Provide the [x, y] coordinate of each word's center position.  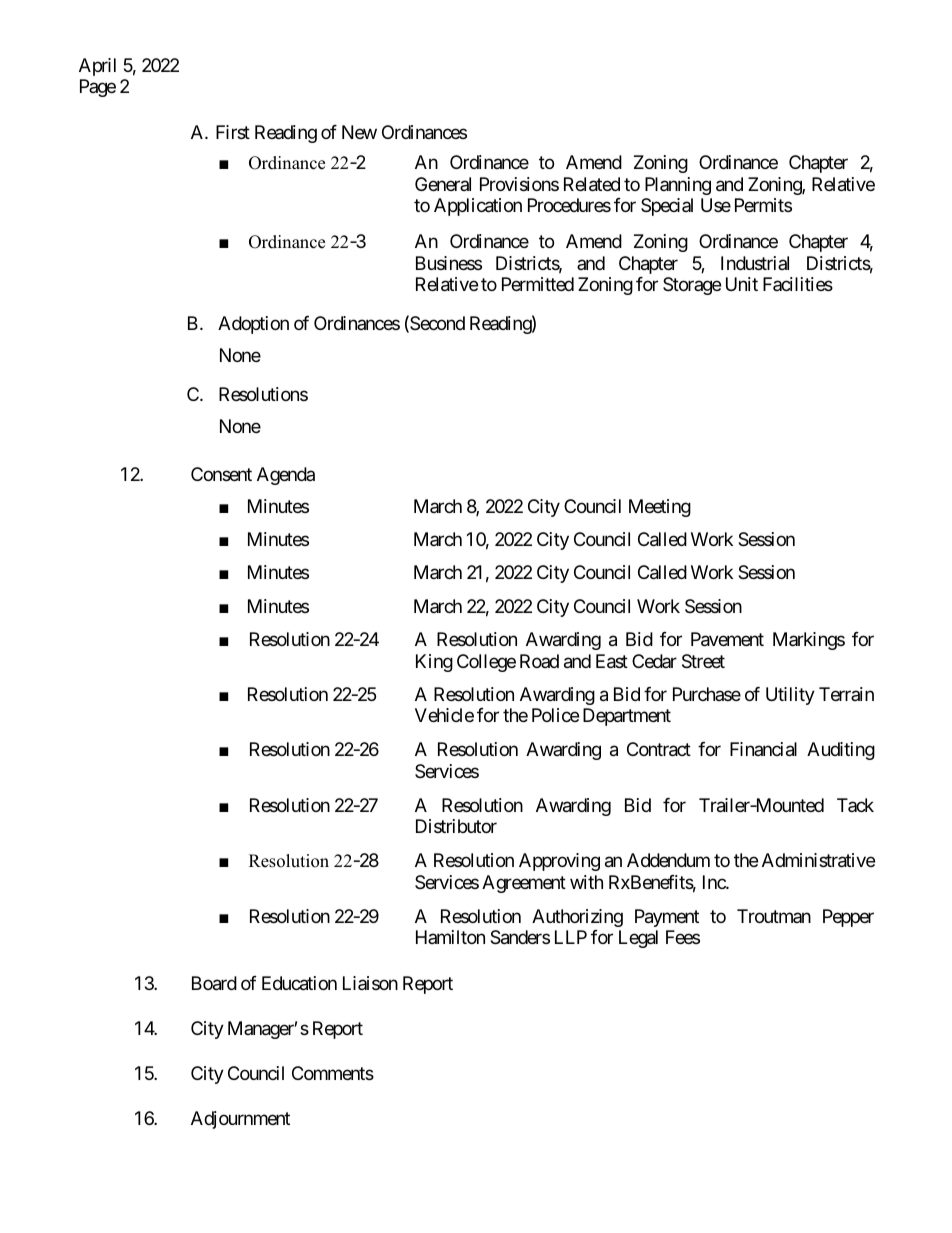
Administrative [818, 860]
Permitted [538, 284]
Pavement [727, 639]
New [359, 132]
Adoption [253, 325]
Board [214, 983]
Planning [678, 186]
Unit [742, 284]
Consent [221, 474]
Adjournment [240, 1120]
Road [539, 661]
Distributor [456, 826]
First [233, 132]
